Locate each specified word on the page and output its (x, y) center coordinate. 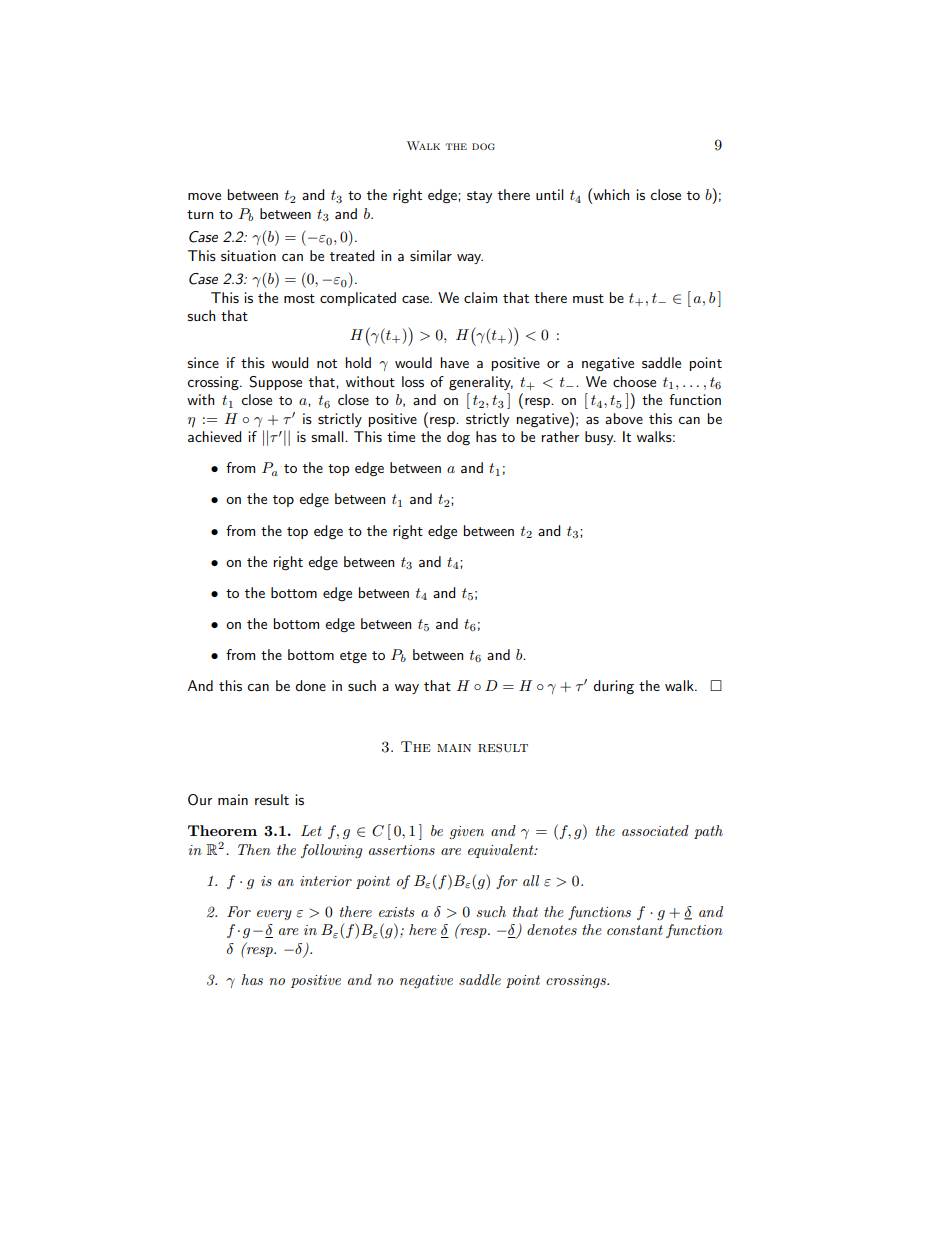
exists (397, 912)
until (550, 194)
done (310, 685)
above (624, 418)
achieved (214, 436)
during (613, 687)
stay (479, 197)
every (274, 915)
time (401, 436)
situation (248, 255)
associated (655, 830)
